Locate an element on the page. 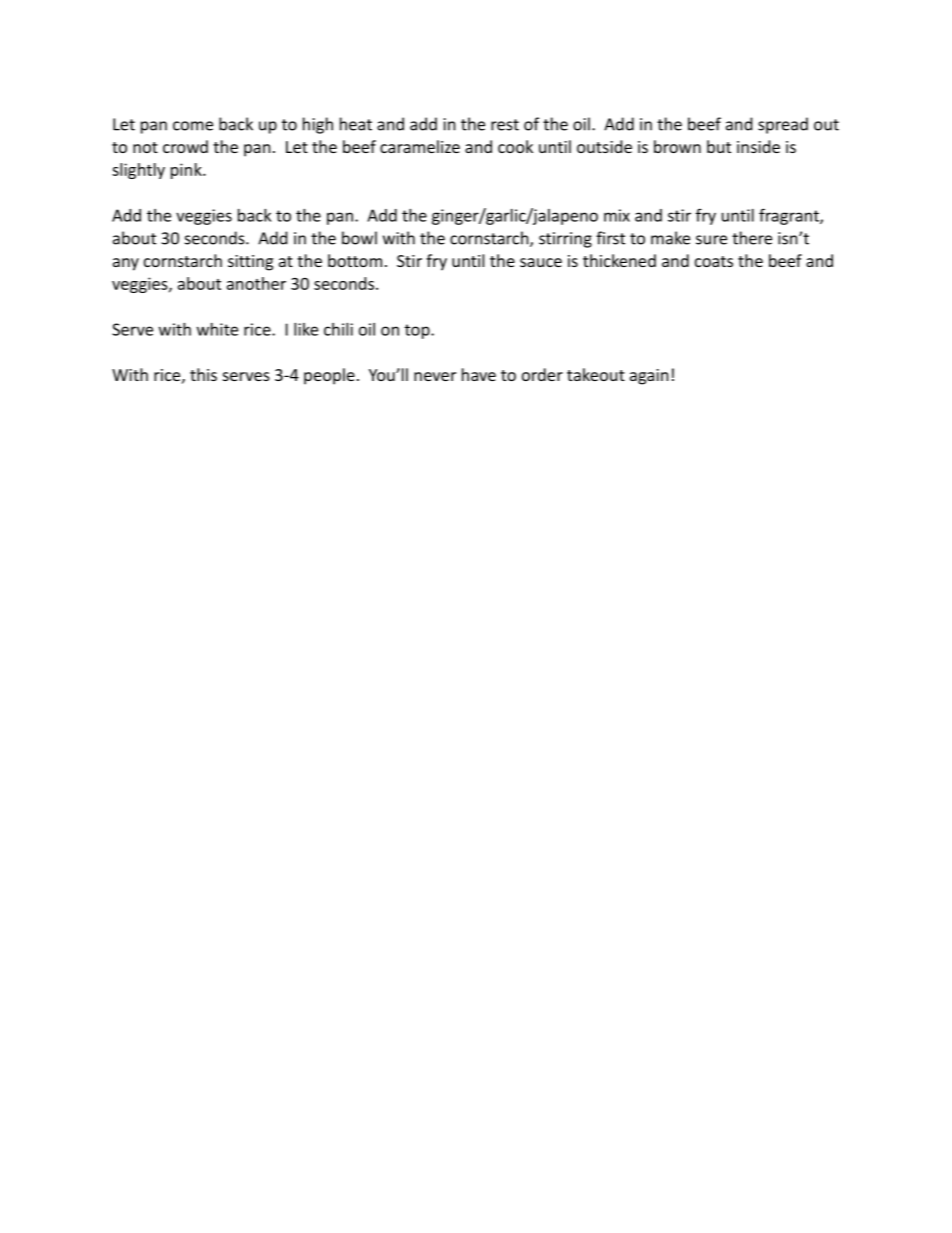 The height and width of the document is (1233, 952). rest is located at coordinates (505, 125).
